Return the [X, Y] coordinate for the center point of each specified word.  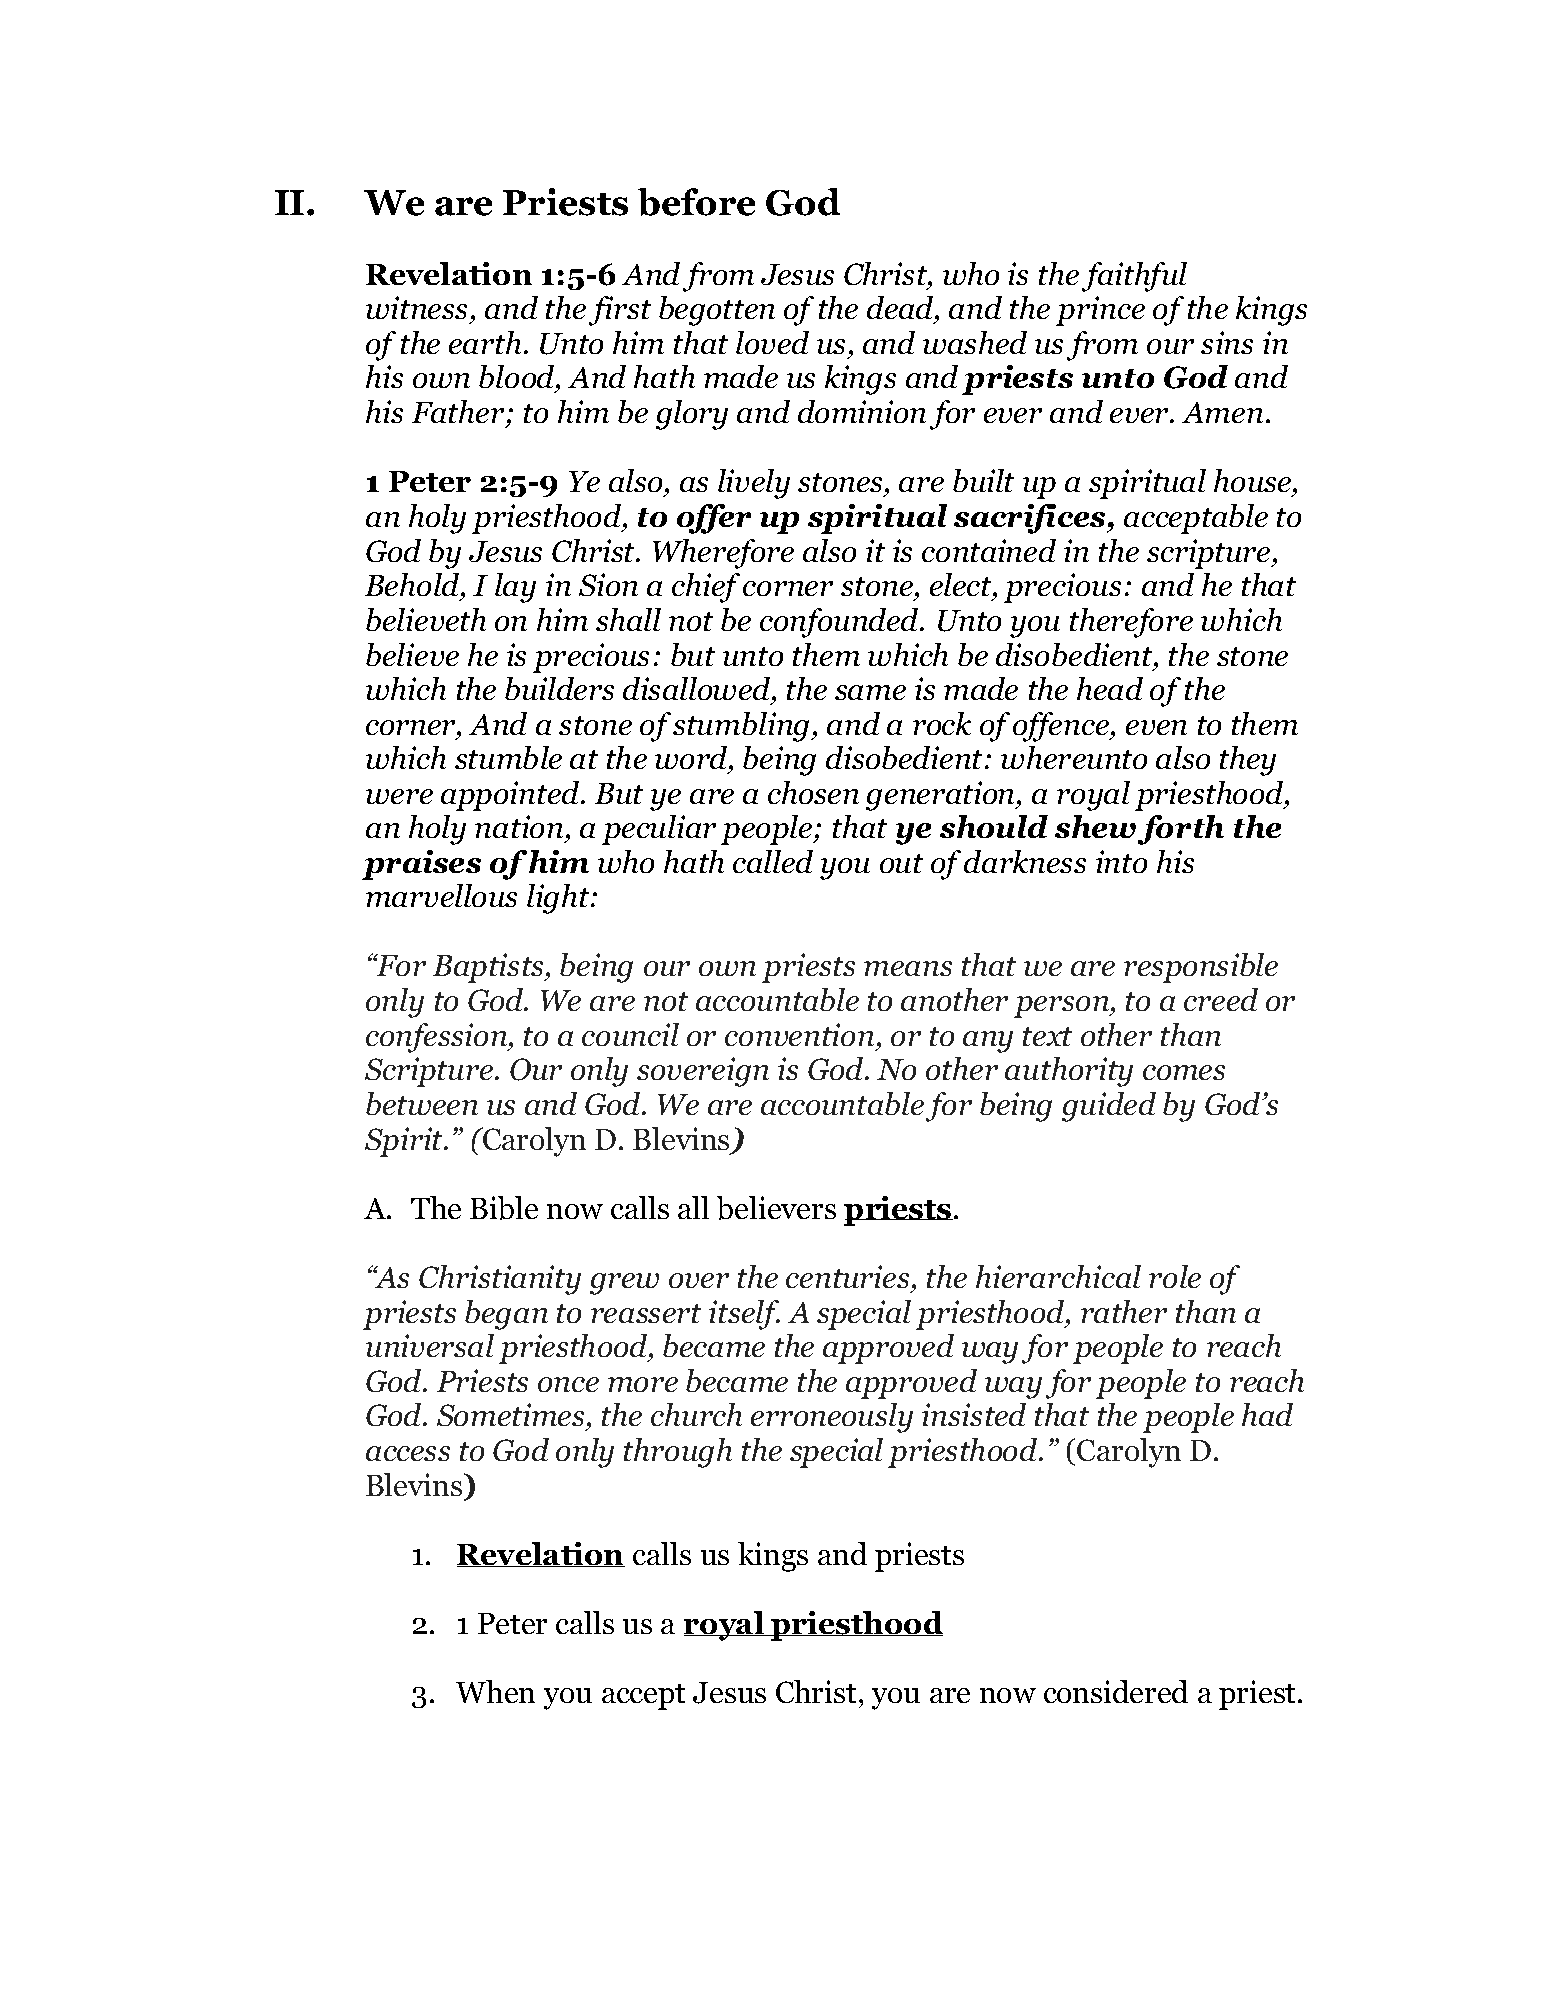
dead [901, 309]
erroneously [832, 1418]
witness [418, 309]
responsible [1201, 968]
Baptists [489, 968]
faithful [1134, 277]
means [908, 968]
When [495, 1691]
